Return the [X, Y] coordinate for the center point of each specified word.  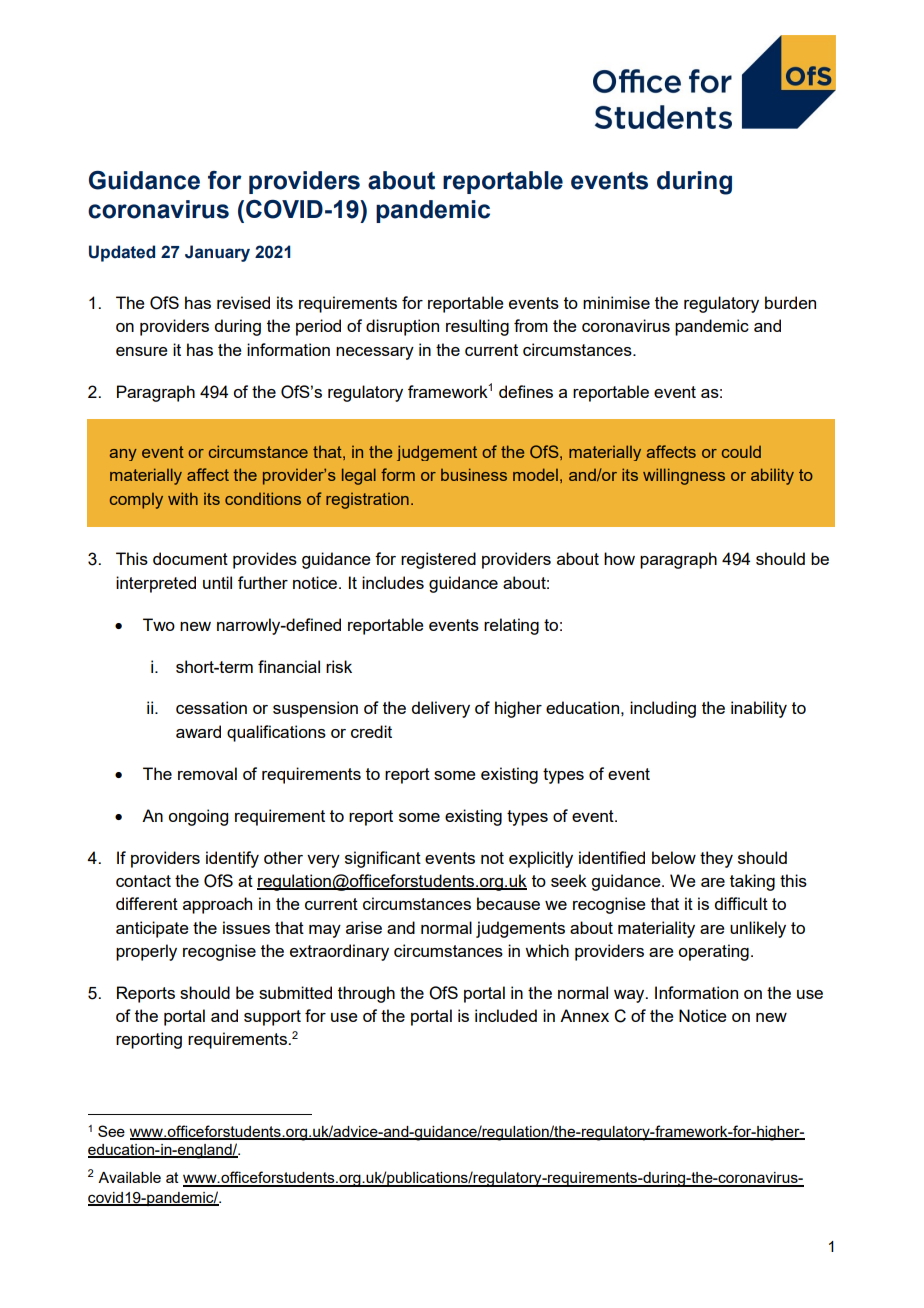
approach [217, 905]
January [217, 253]
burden [790, 302]
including [663, 709]
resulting [477, 327]
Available [129, 1177]
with [183, 498]
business [474, 474]
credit [371, 731]
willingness [684, 476]
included [506, 1015]
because [508, 903]
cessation [211, 707]
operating [713, 952]
